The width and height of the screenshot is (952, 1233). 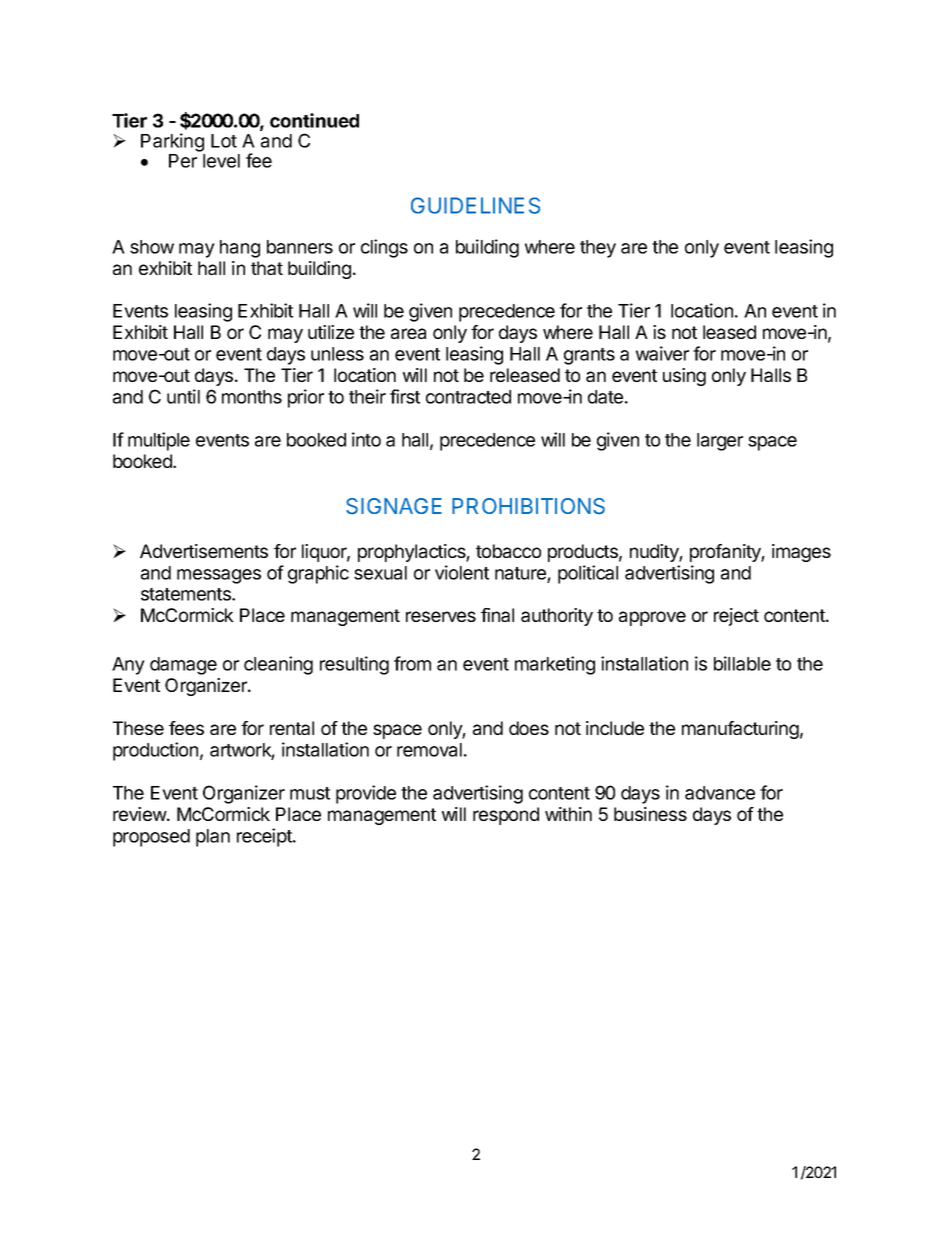 I want to click on statements, so click(x=187, y=594).
